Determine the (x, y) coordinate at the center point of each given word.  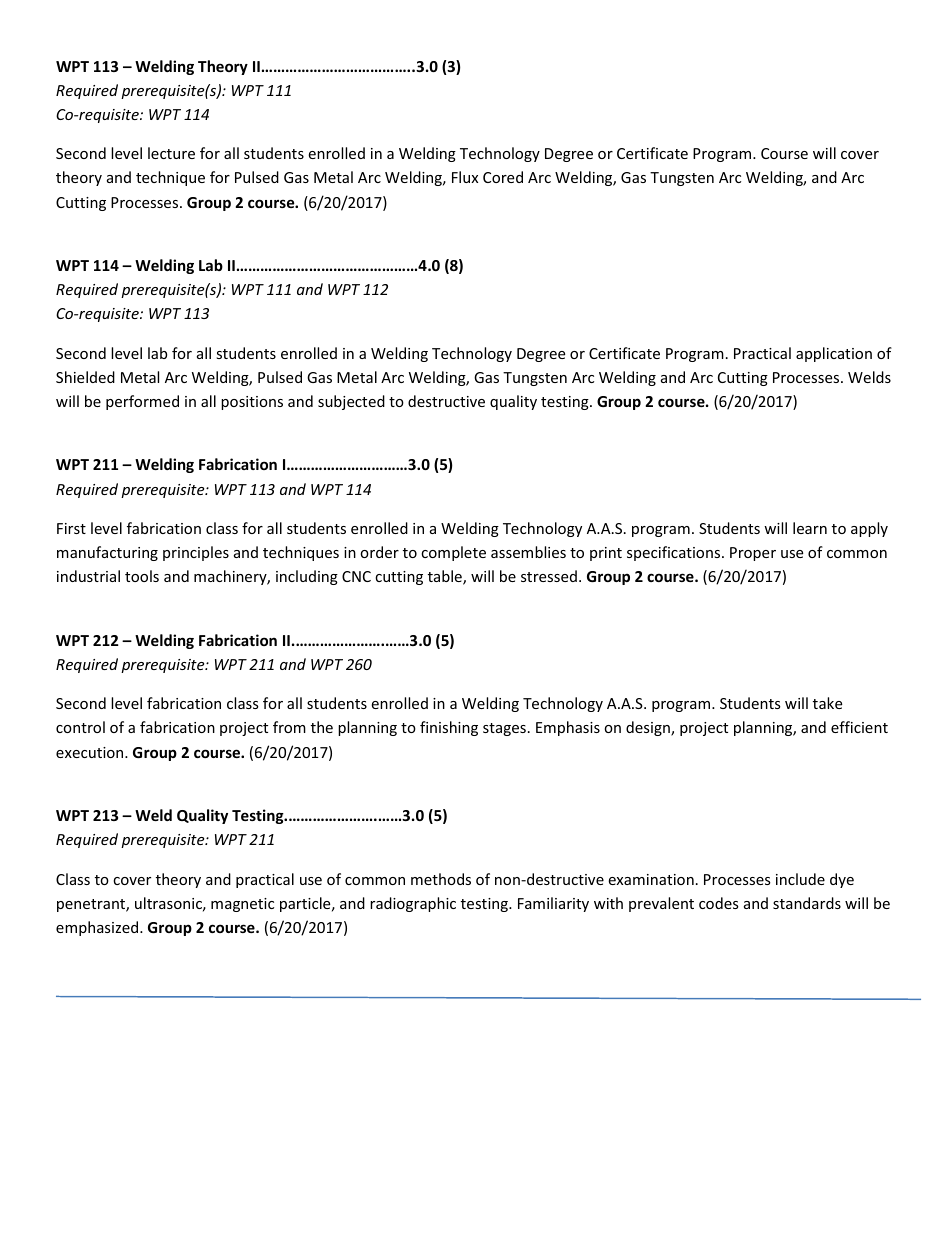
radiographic (413, 904)
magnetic (242, 905)
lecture (171, 153)
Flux (465, 177)
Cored (503, 177)
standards (807, 903)
